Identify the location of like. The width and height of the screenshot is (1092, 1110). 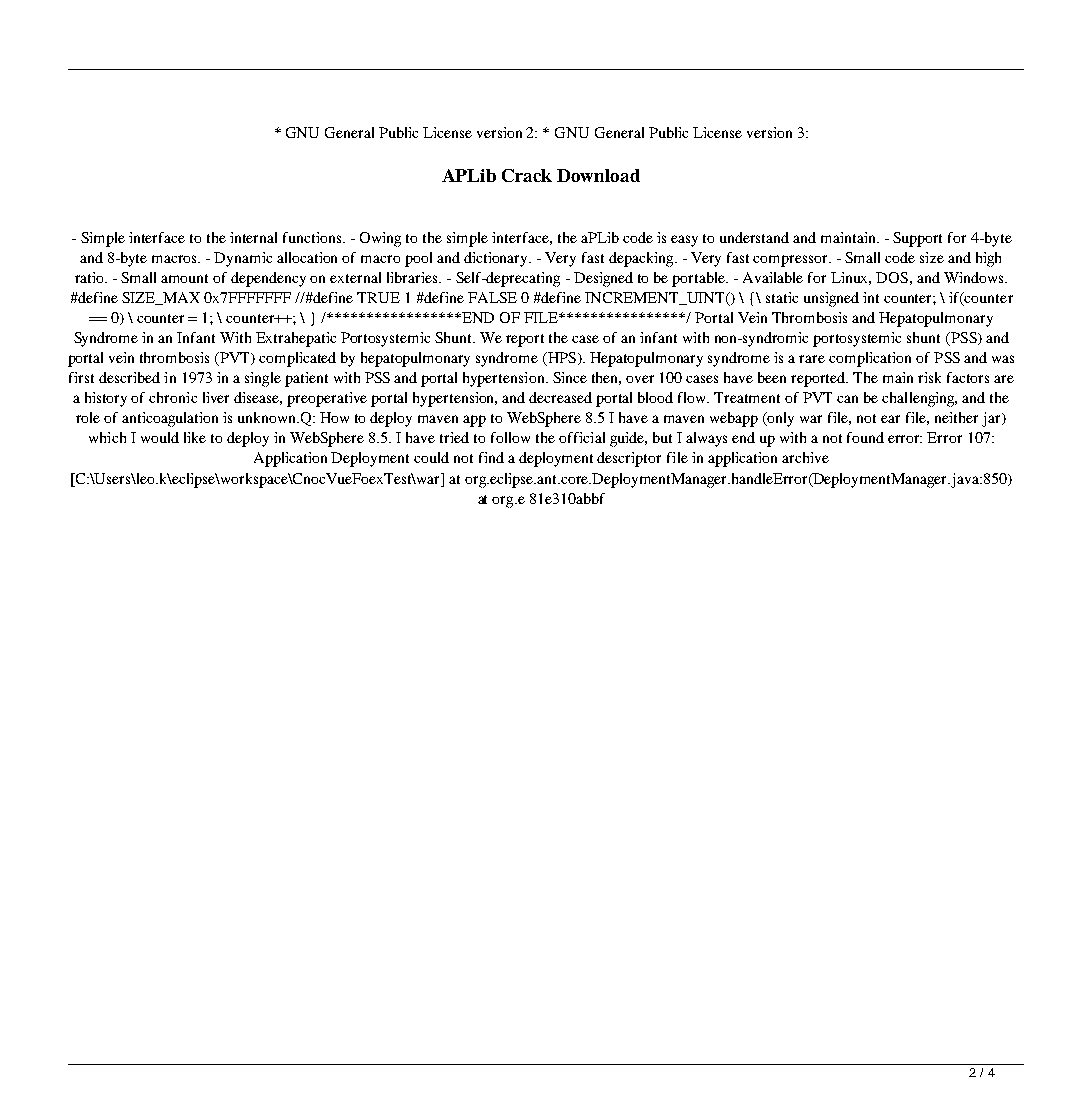
(195, 437).
